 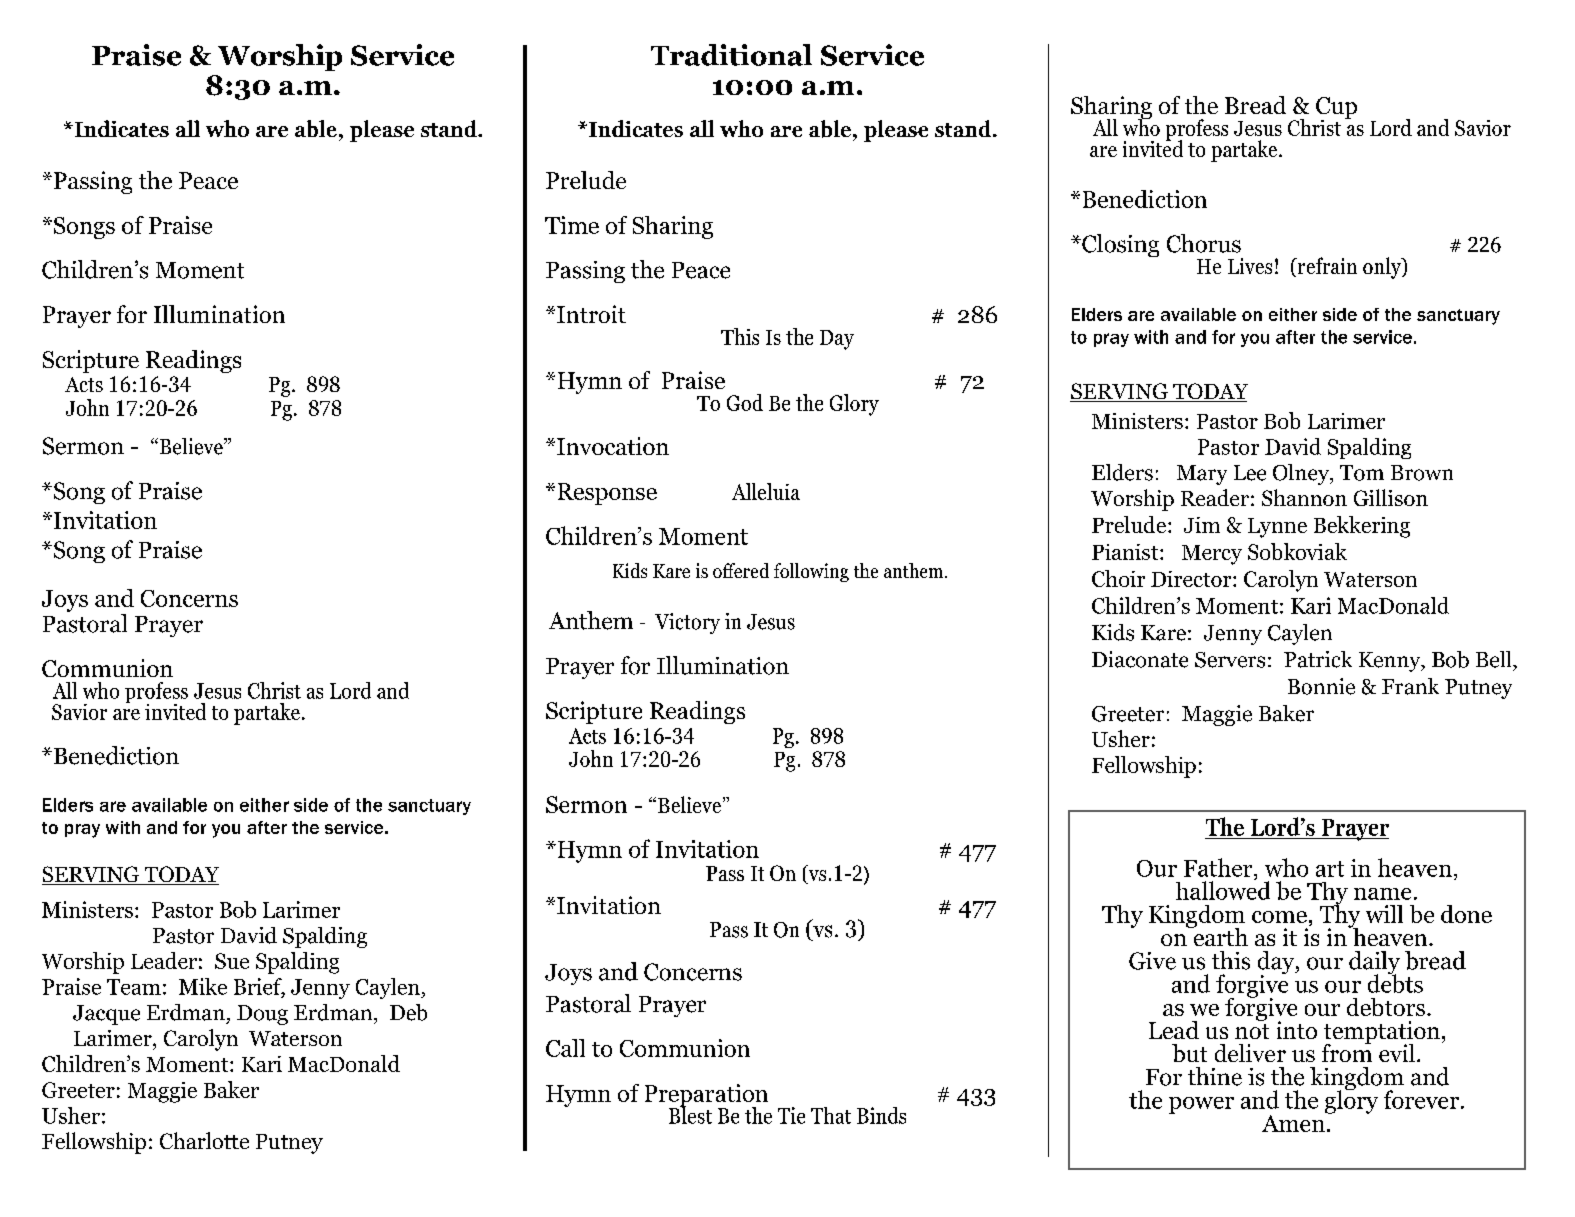 I want to click on Invocation, so click(x=613, y=446).
